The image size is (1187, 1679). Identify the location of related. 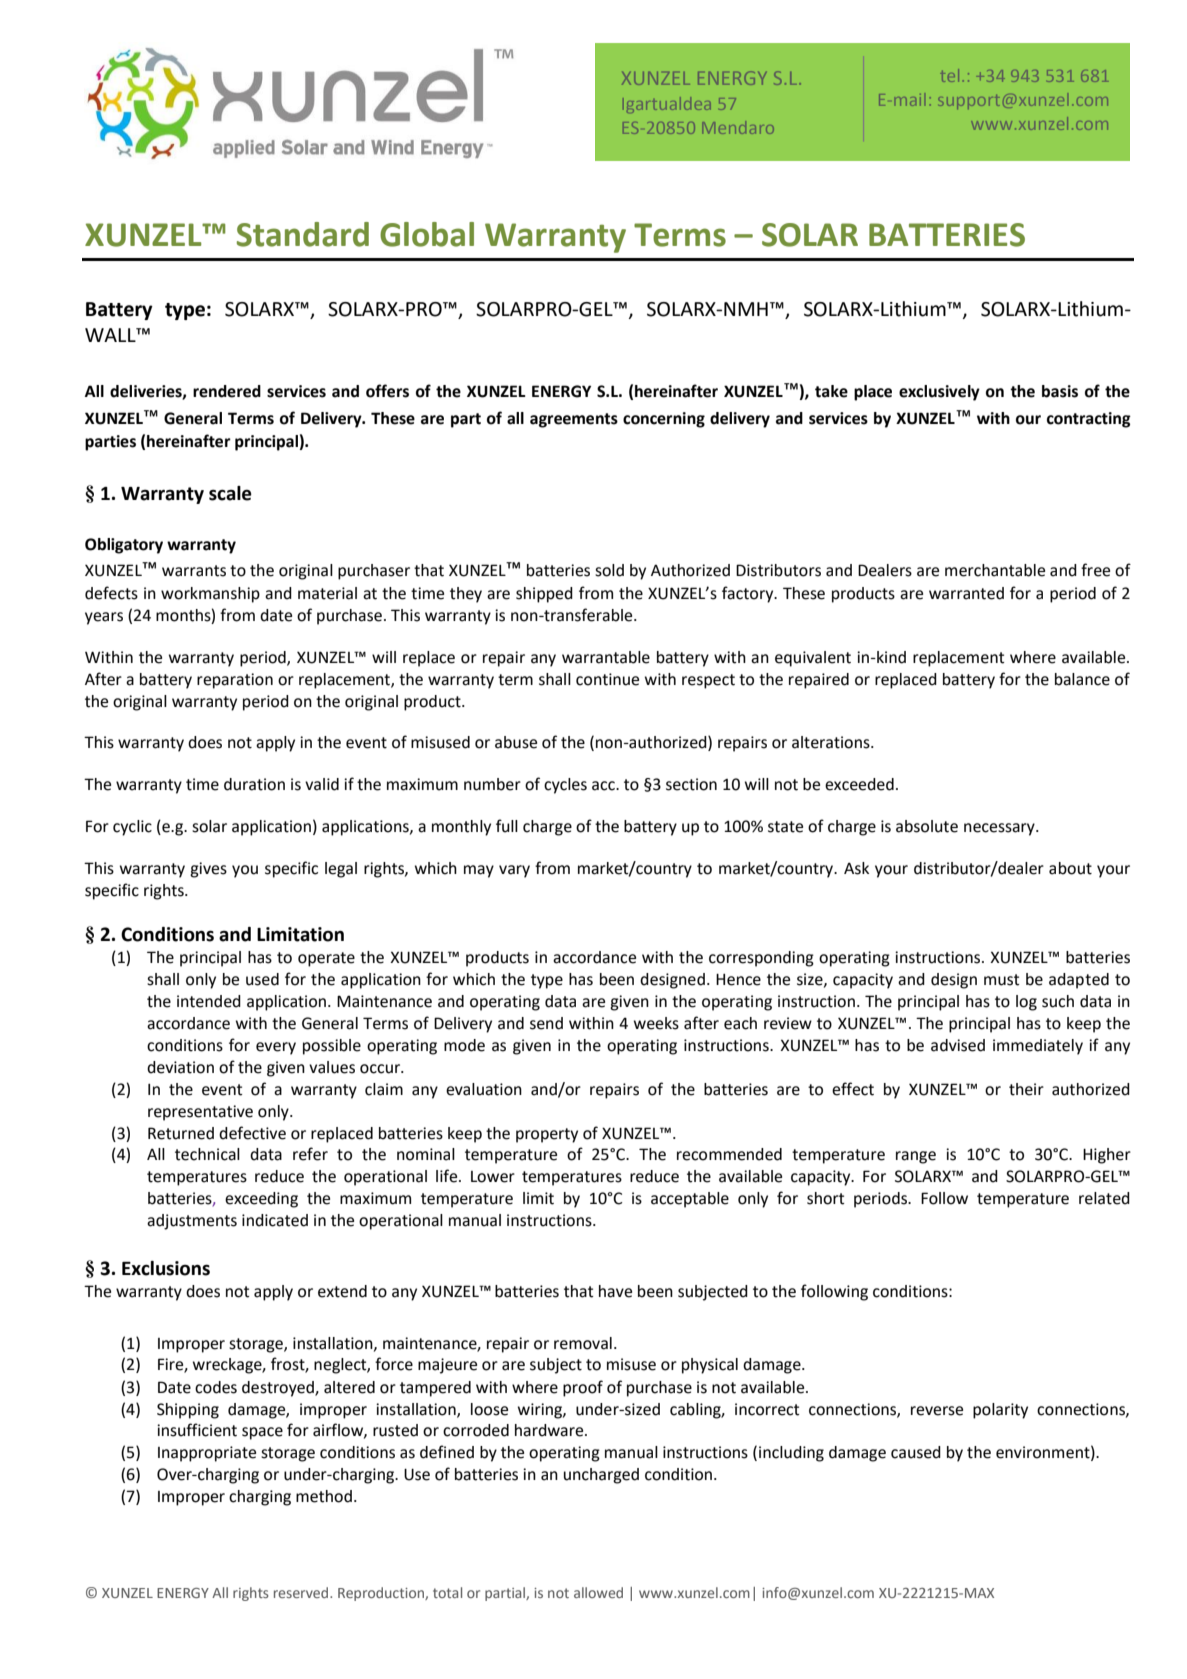
(1104, 1198).
